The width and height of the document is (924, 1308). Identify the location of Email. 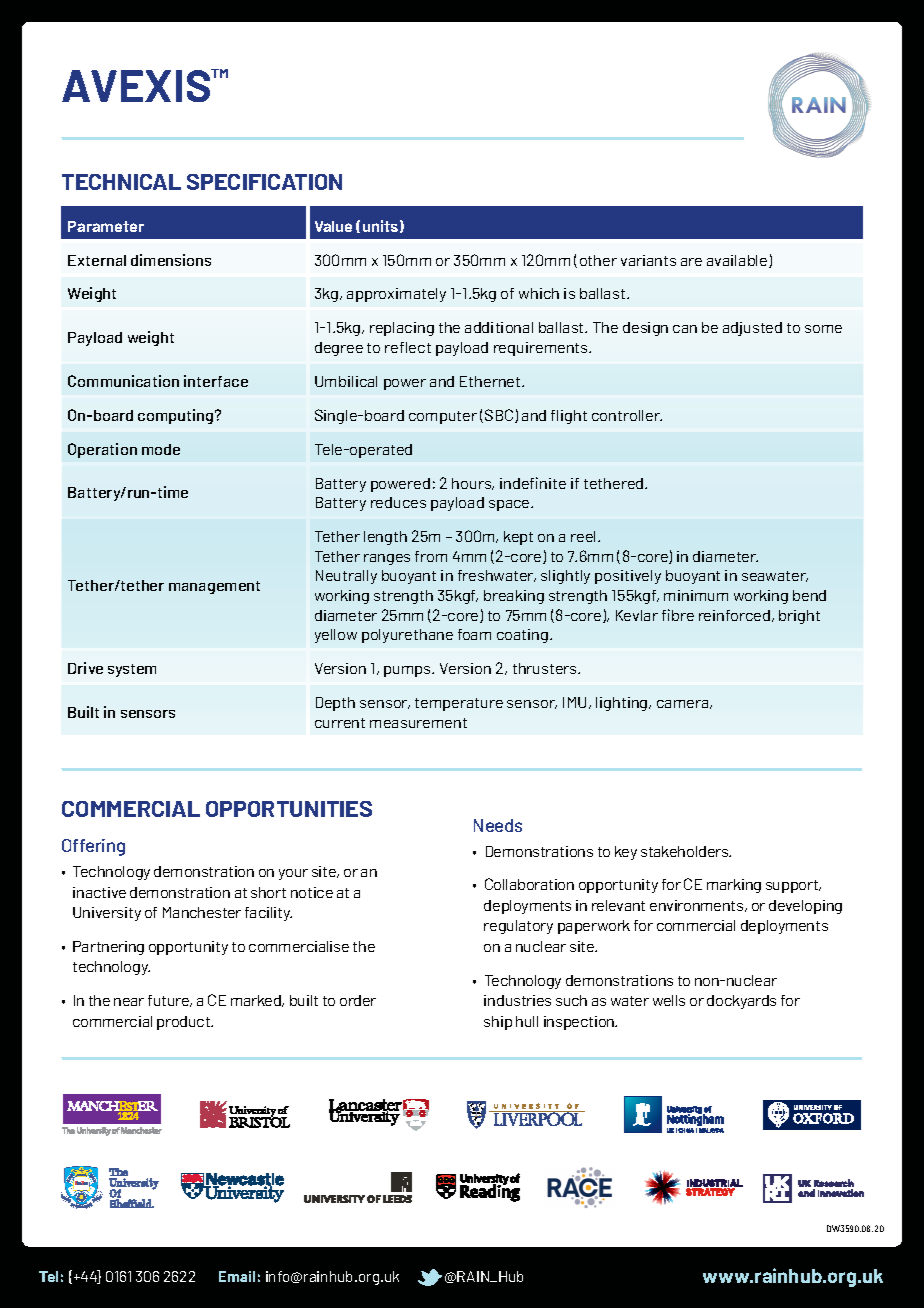
(237, 1276).
